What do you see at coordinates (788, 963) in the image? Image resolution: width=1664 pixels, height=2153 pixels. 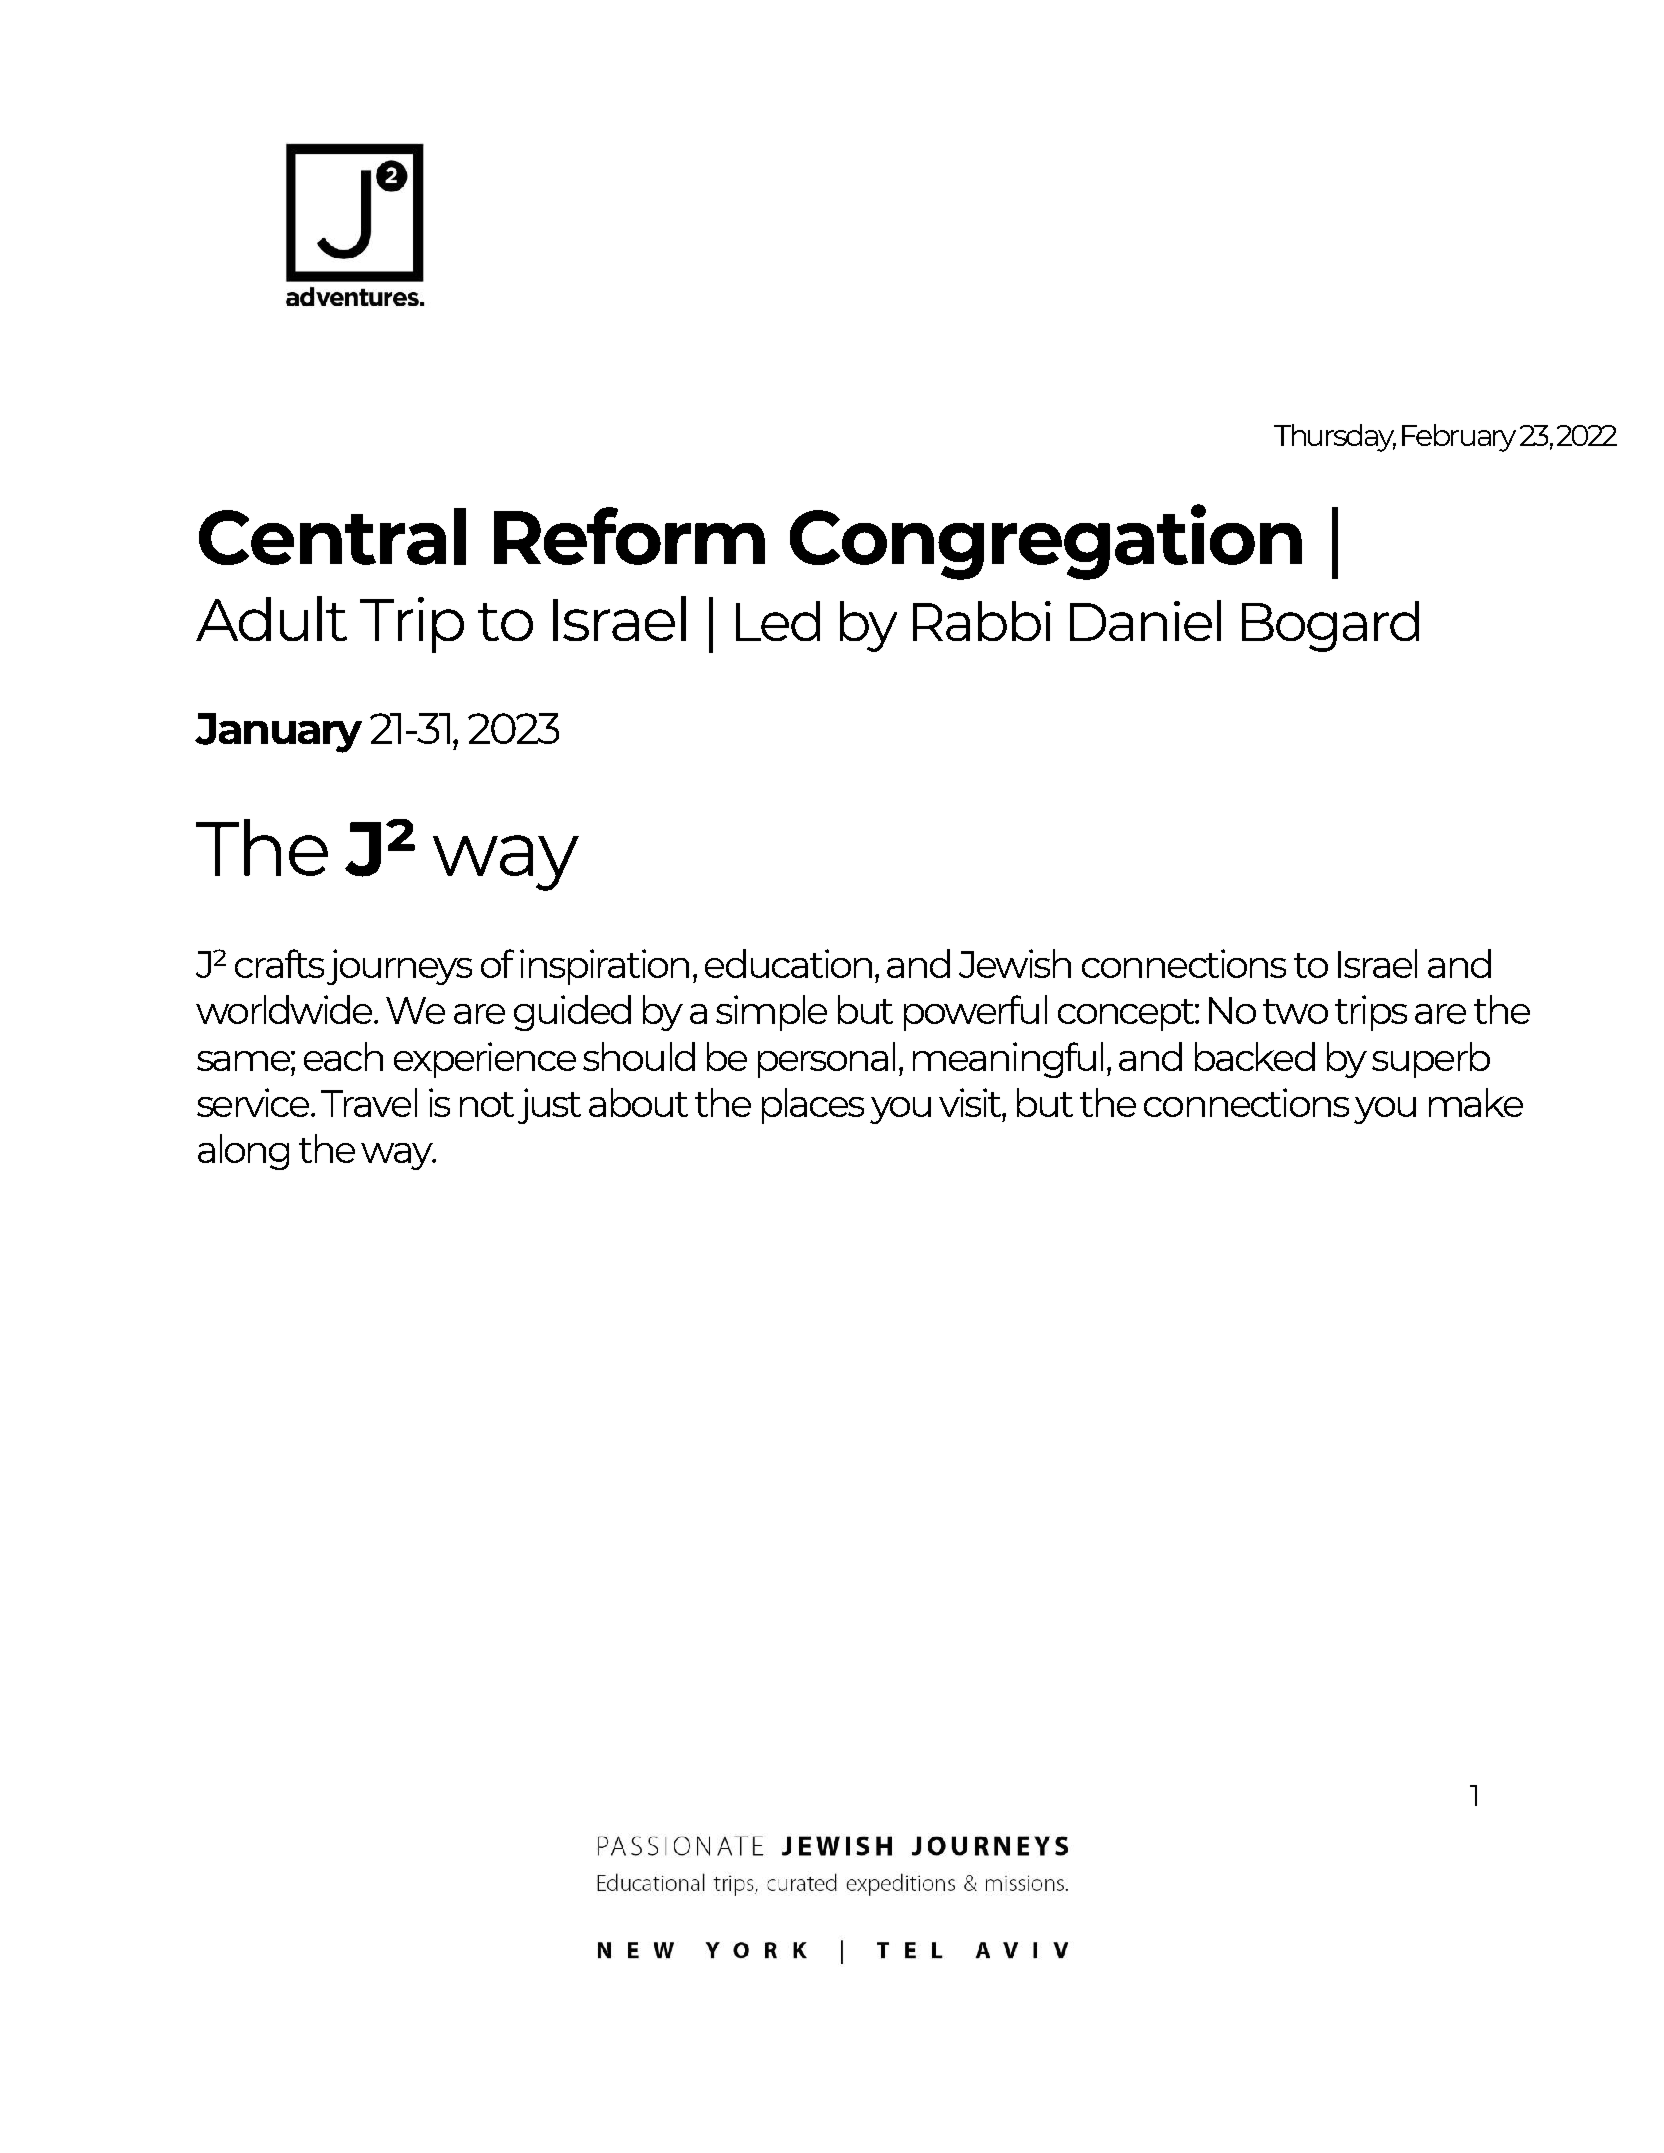 I see `education` at bounding box center [788, 963].
